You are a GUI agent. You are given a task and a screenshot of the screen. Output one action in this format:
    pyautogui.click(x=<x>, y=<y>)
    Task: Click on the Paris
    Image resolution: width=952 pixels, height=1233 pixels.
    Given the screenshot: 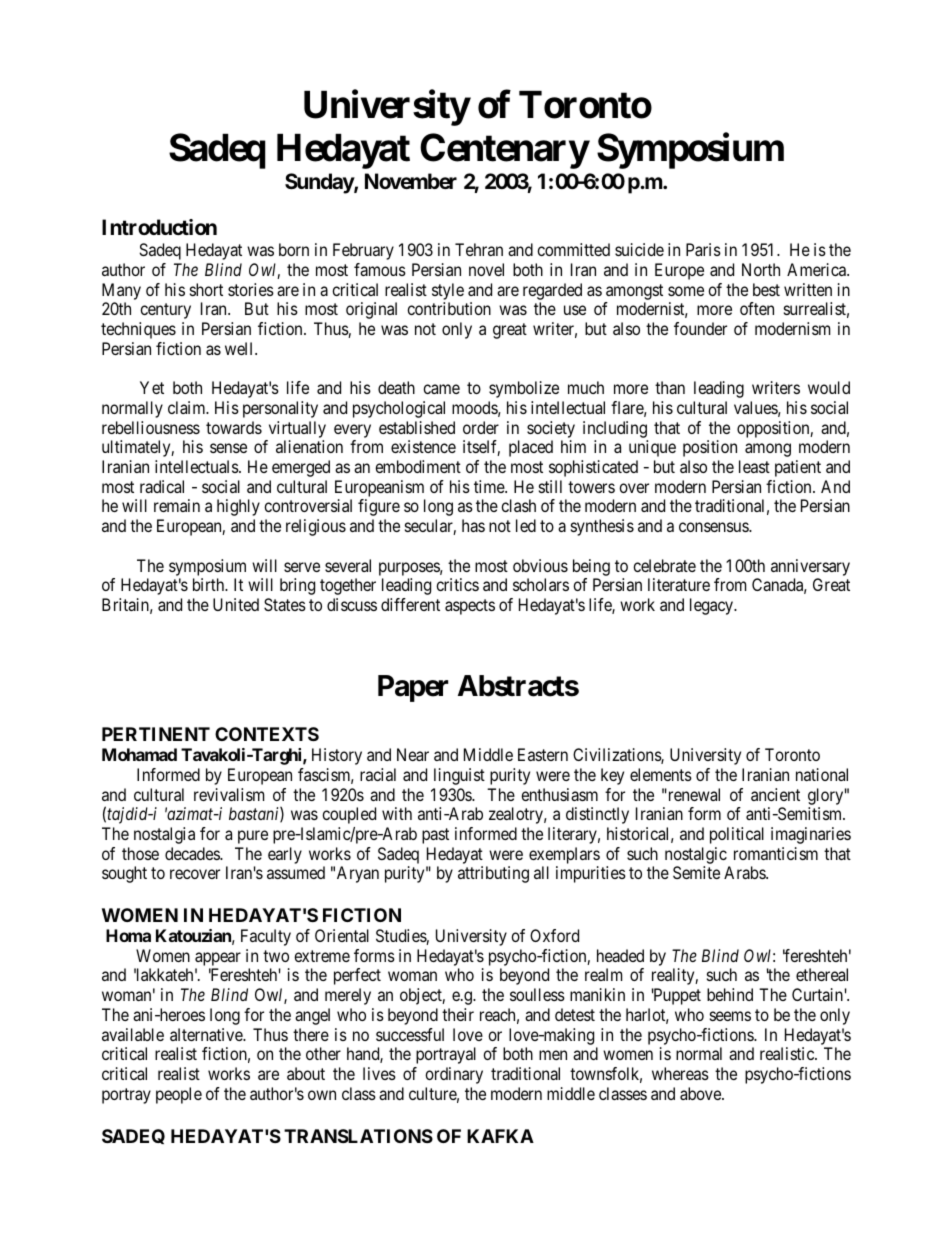 What is the action you would take?
    pyautogui.click(x=703, y=249)
